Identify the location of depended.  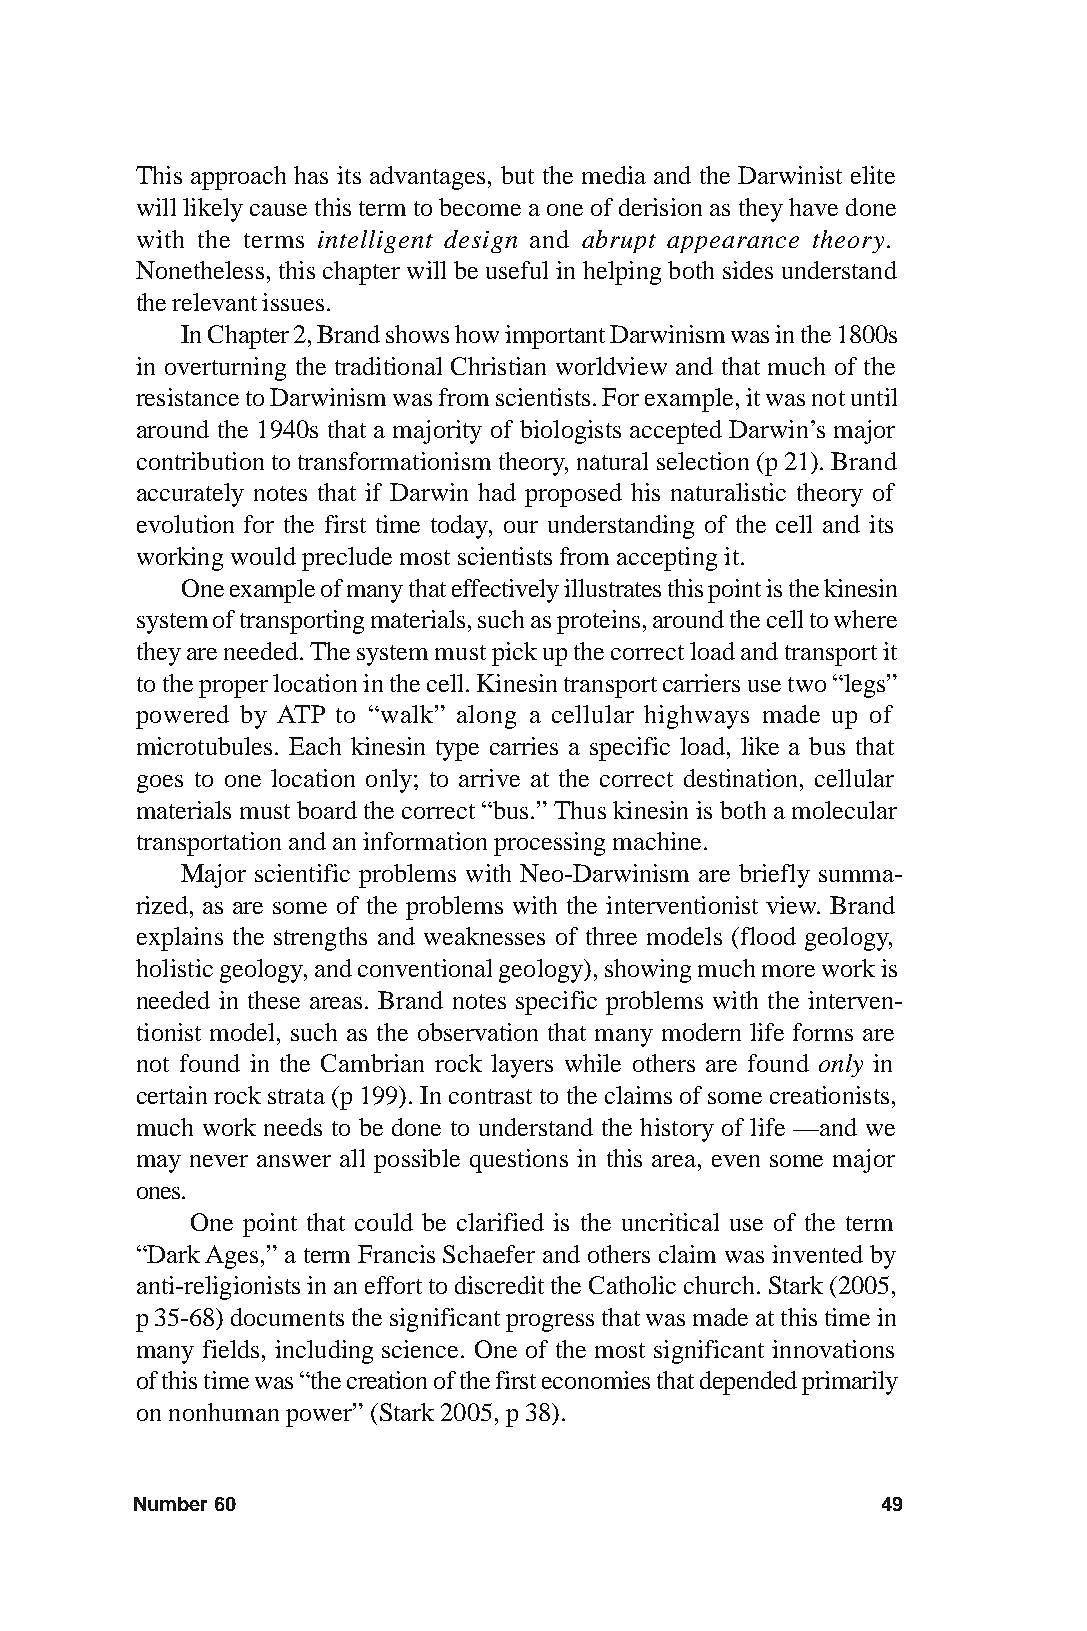
(748, 1383).
